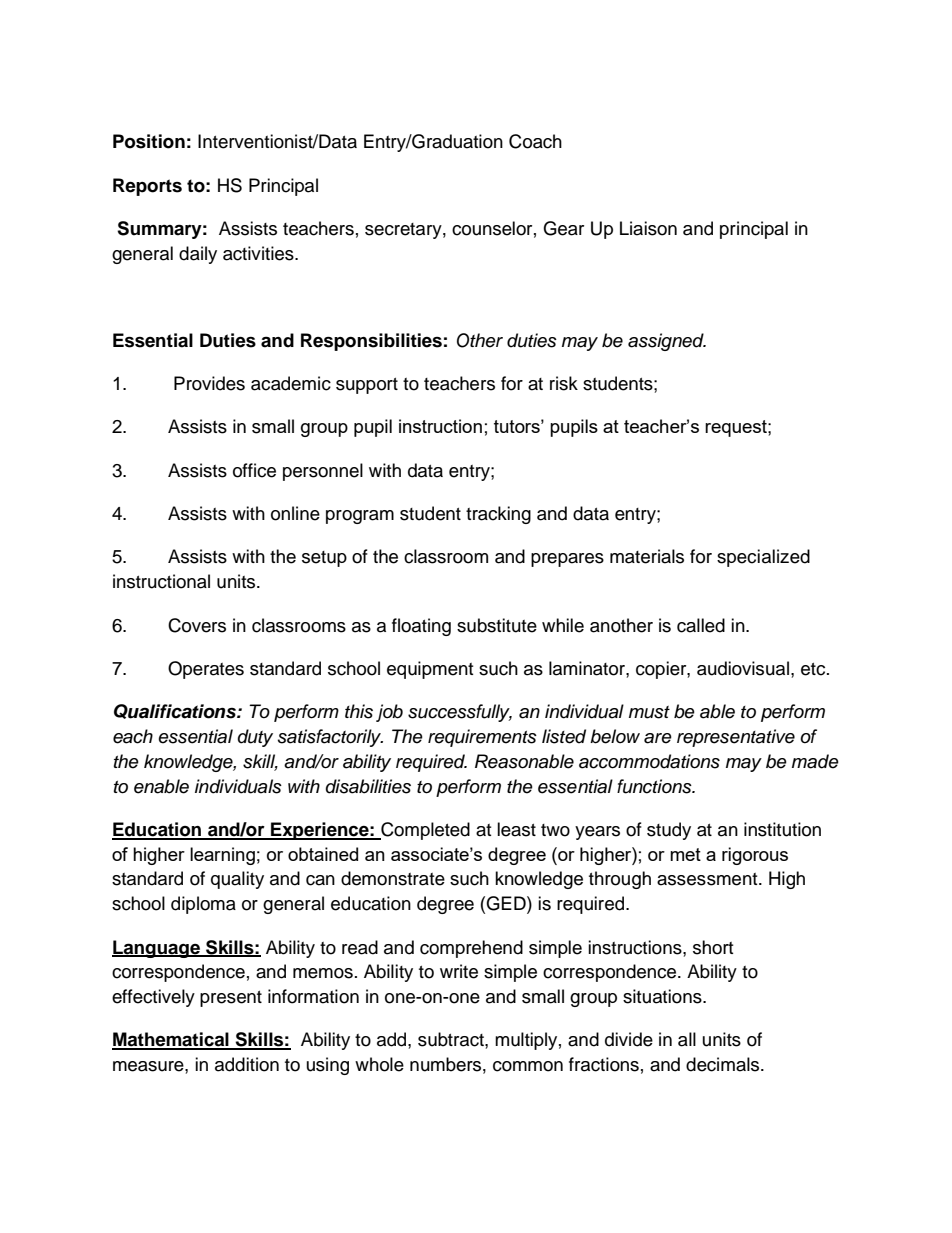  I want to click on Covers, so click(197, 625).
